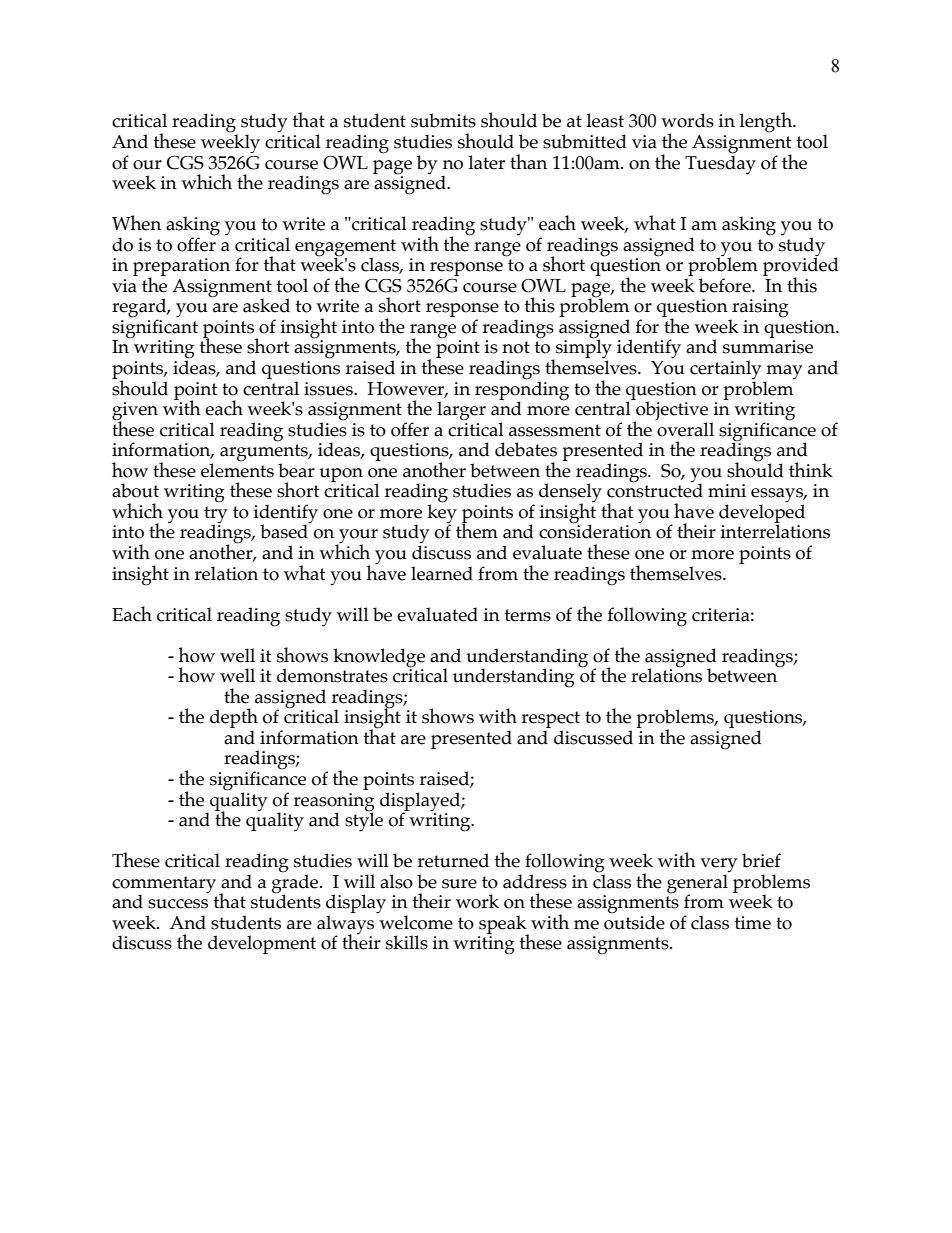  Describe the element at coordinates (135, 412) in the screenshot. I see `given` at that location.
